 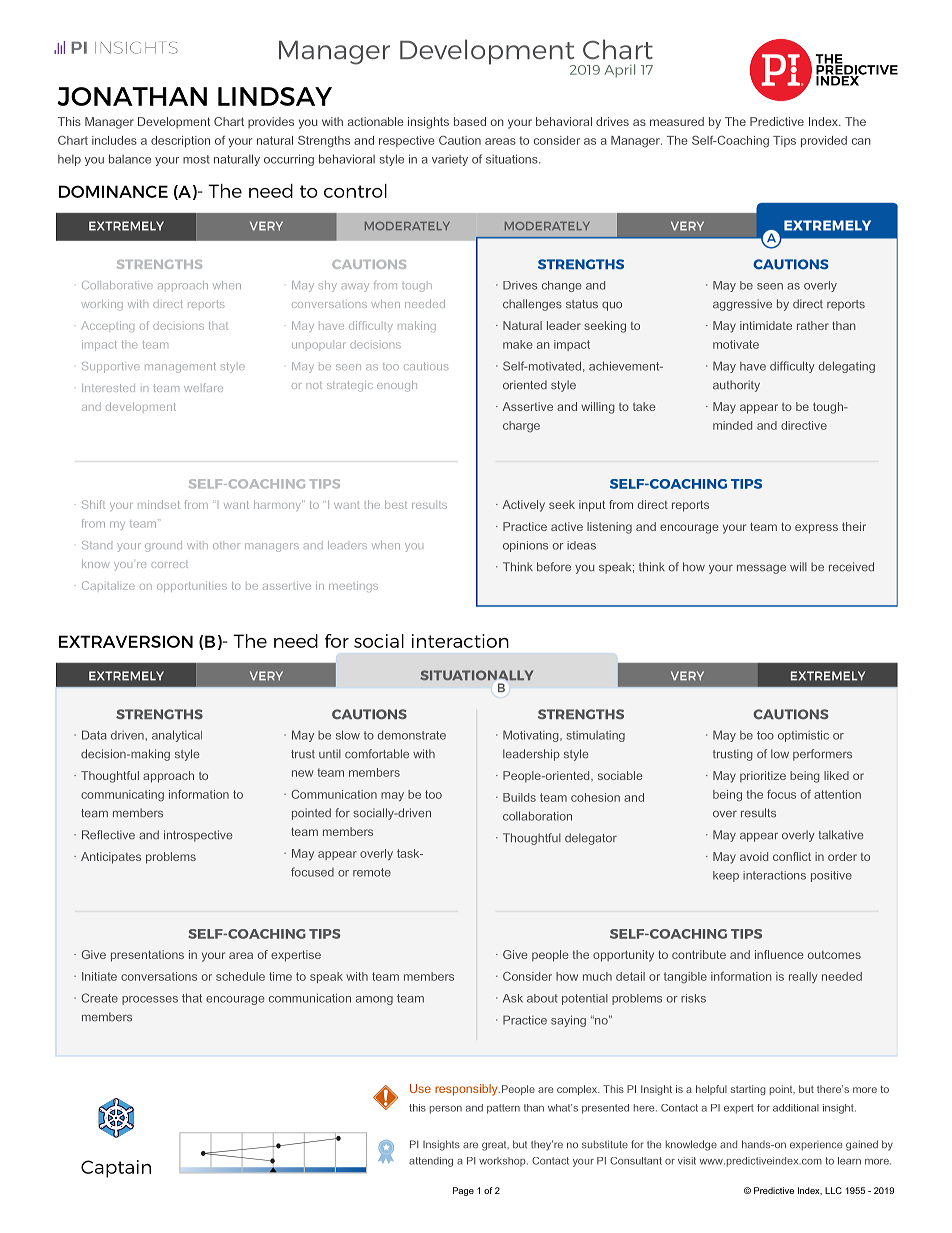 What do you see at coordinates (521, 427) in the document?
I see `charge` at bounding box center [521, 427].
